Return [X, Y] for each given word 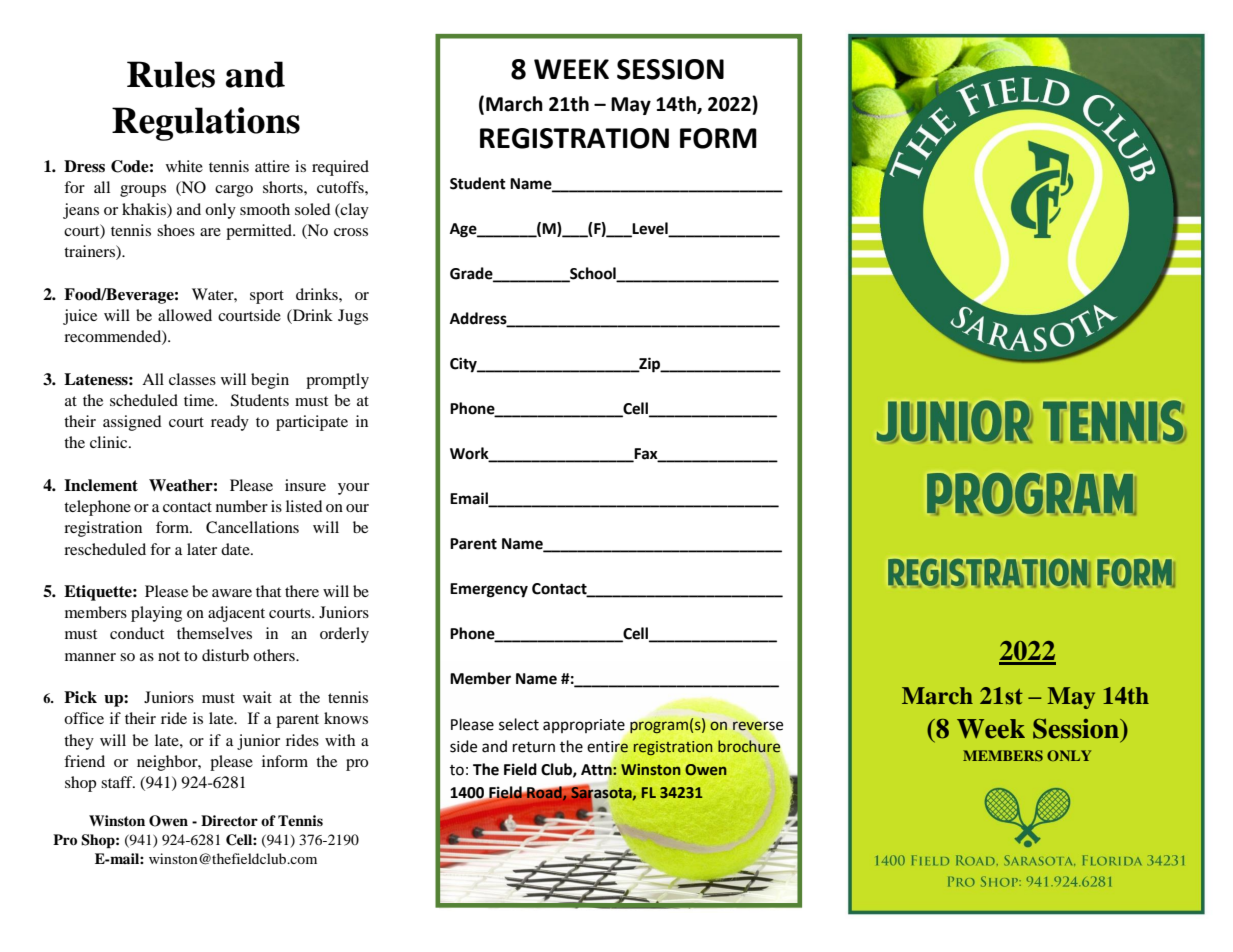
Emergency [489, 590]
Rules [171, 74]
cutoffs [341, 187]
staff [118, 782]
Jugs [353, 317]
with [340, 740]
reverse [758, 726]
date [236, 549]
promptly [337, 381]
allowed [185, 315]
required [340, 168]
